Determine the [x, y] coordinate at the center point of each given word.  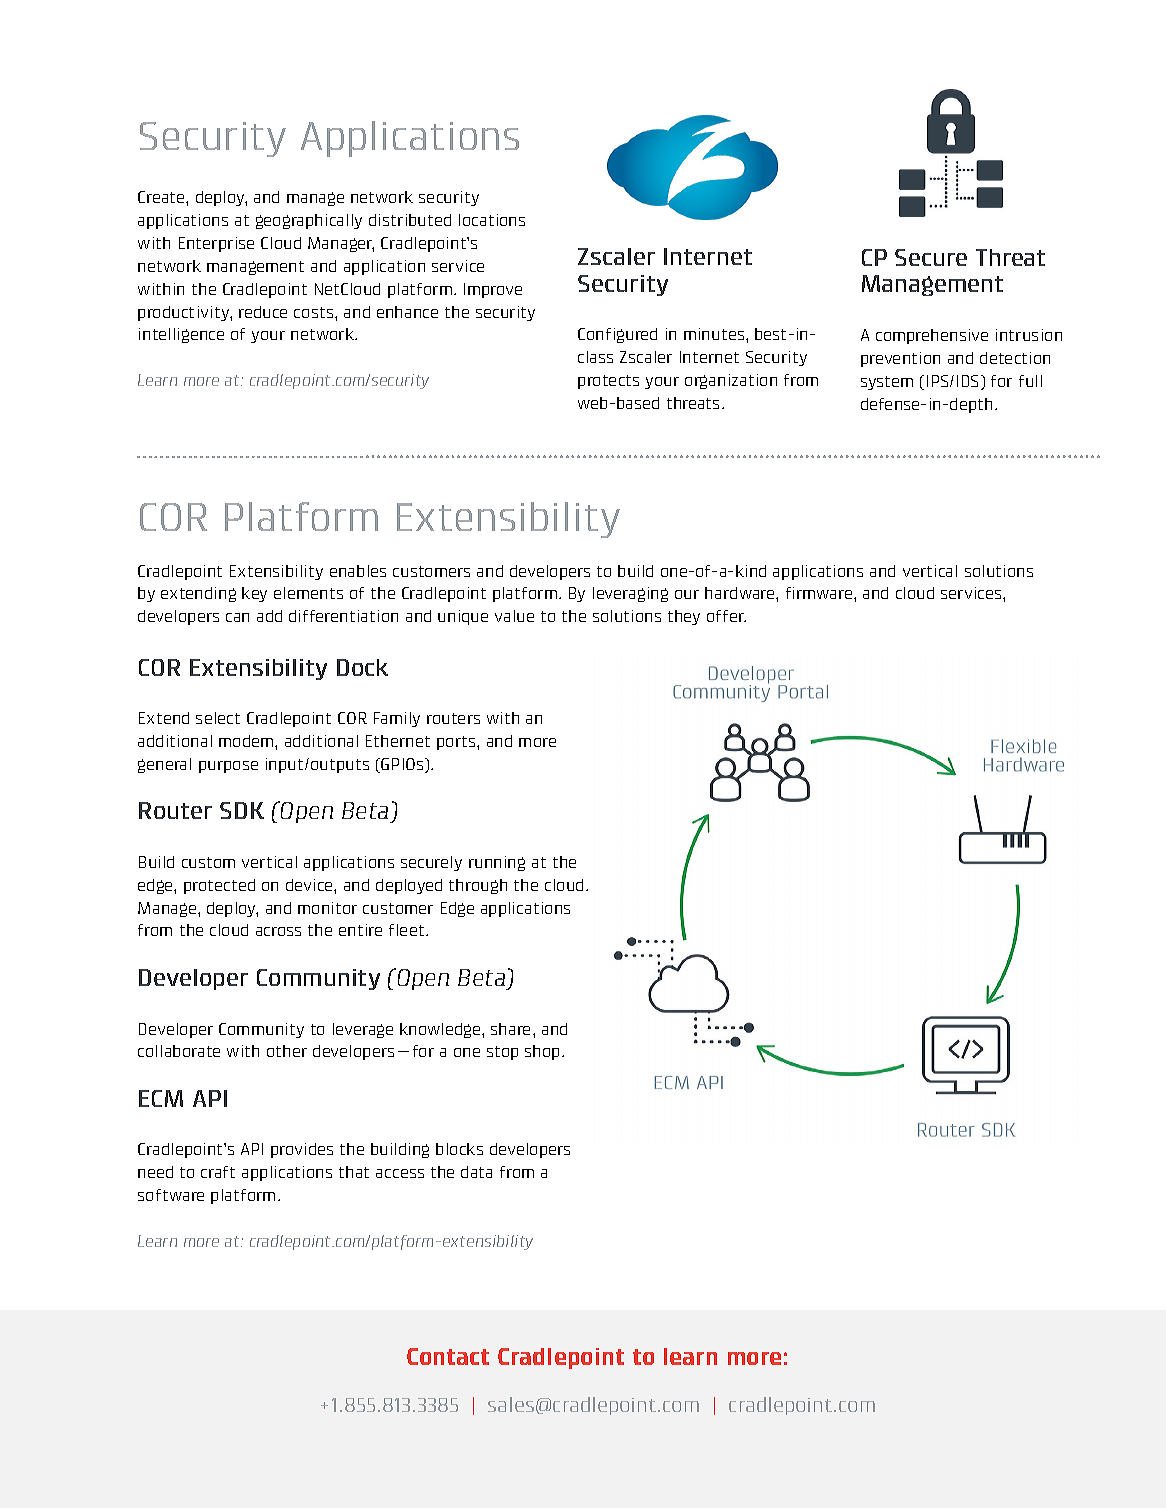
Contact [448, 1356]
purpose [228, 767]
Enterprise [216, 244]
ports [457, 743]
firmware [820, 593]
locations [492, 220]
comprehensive [932, 336]
